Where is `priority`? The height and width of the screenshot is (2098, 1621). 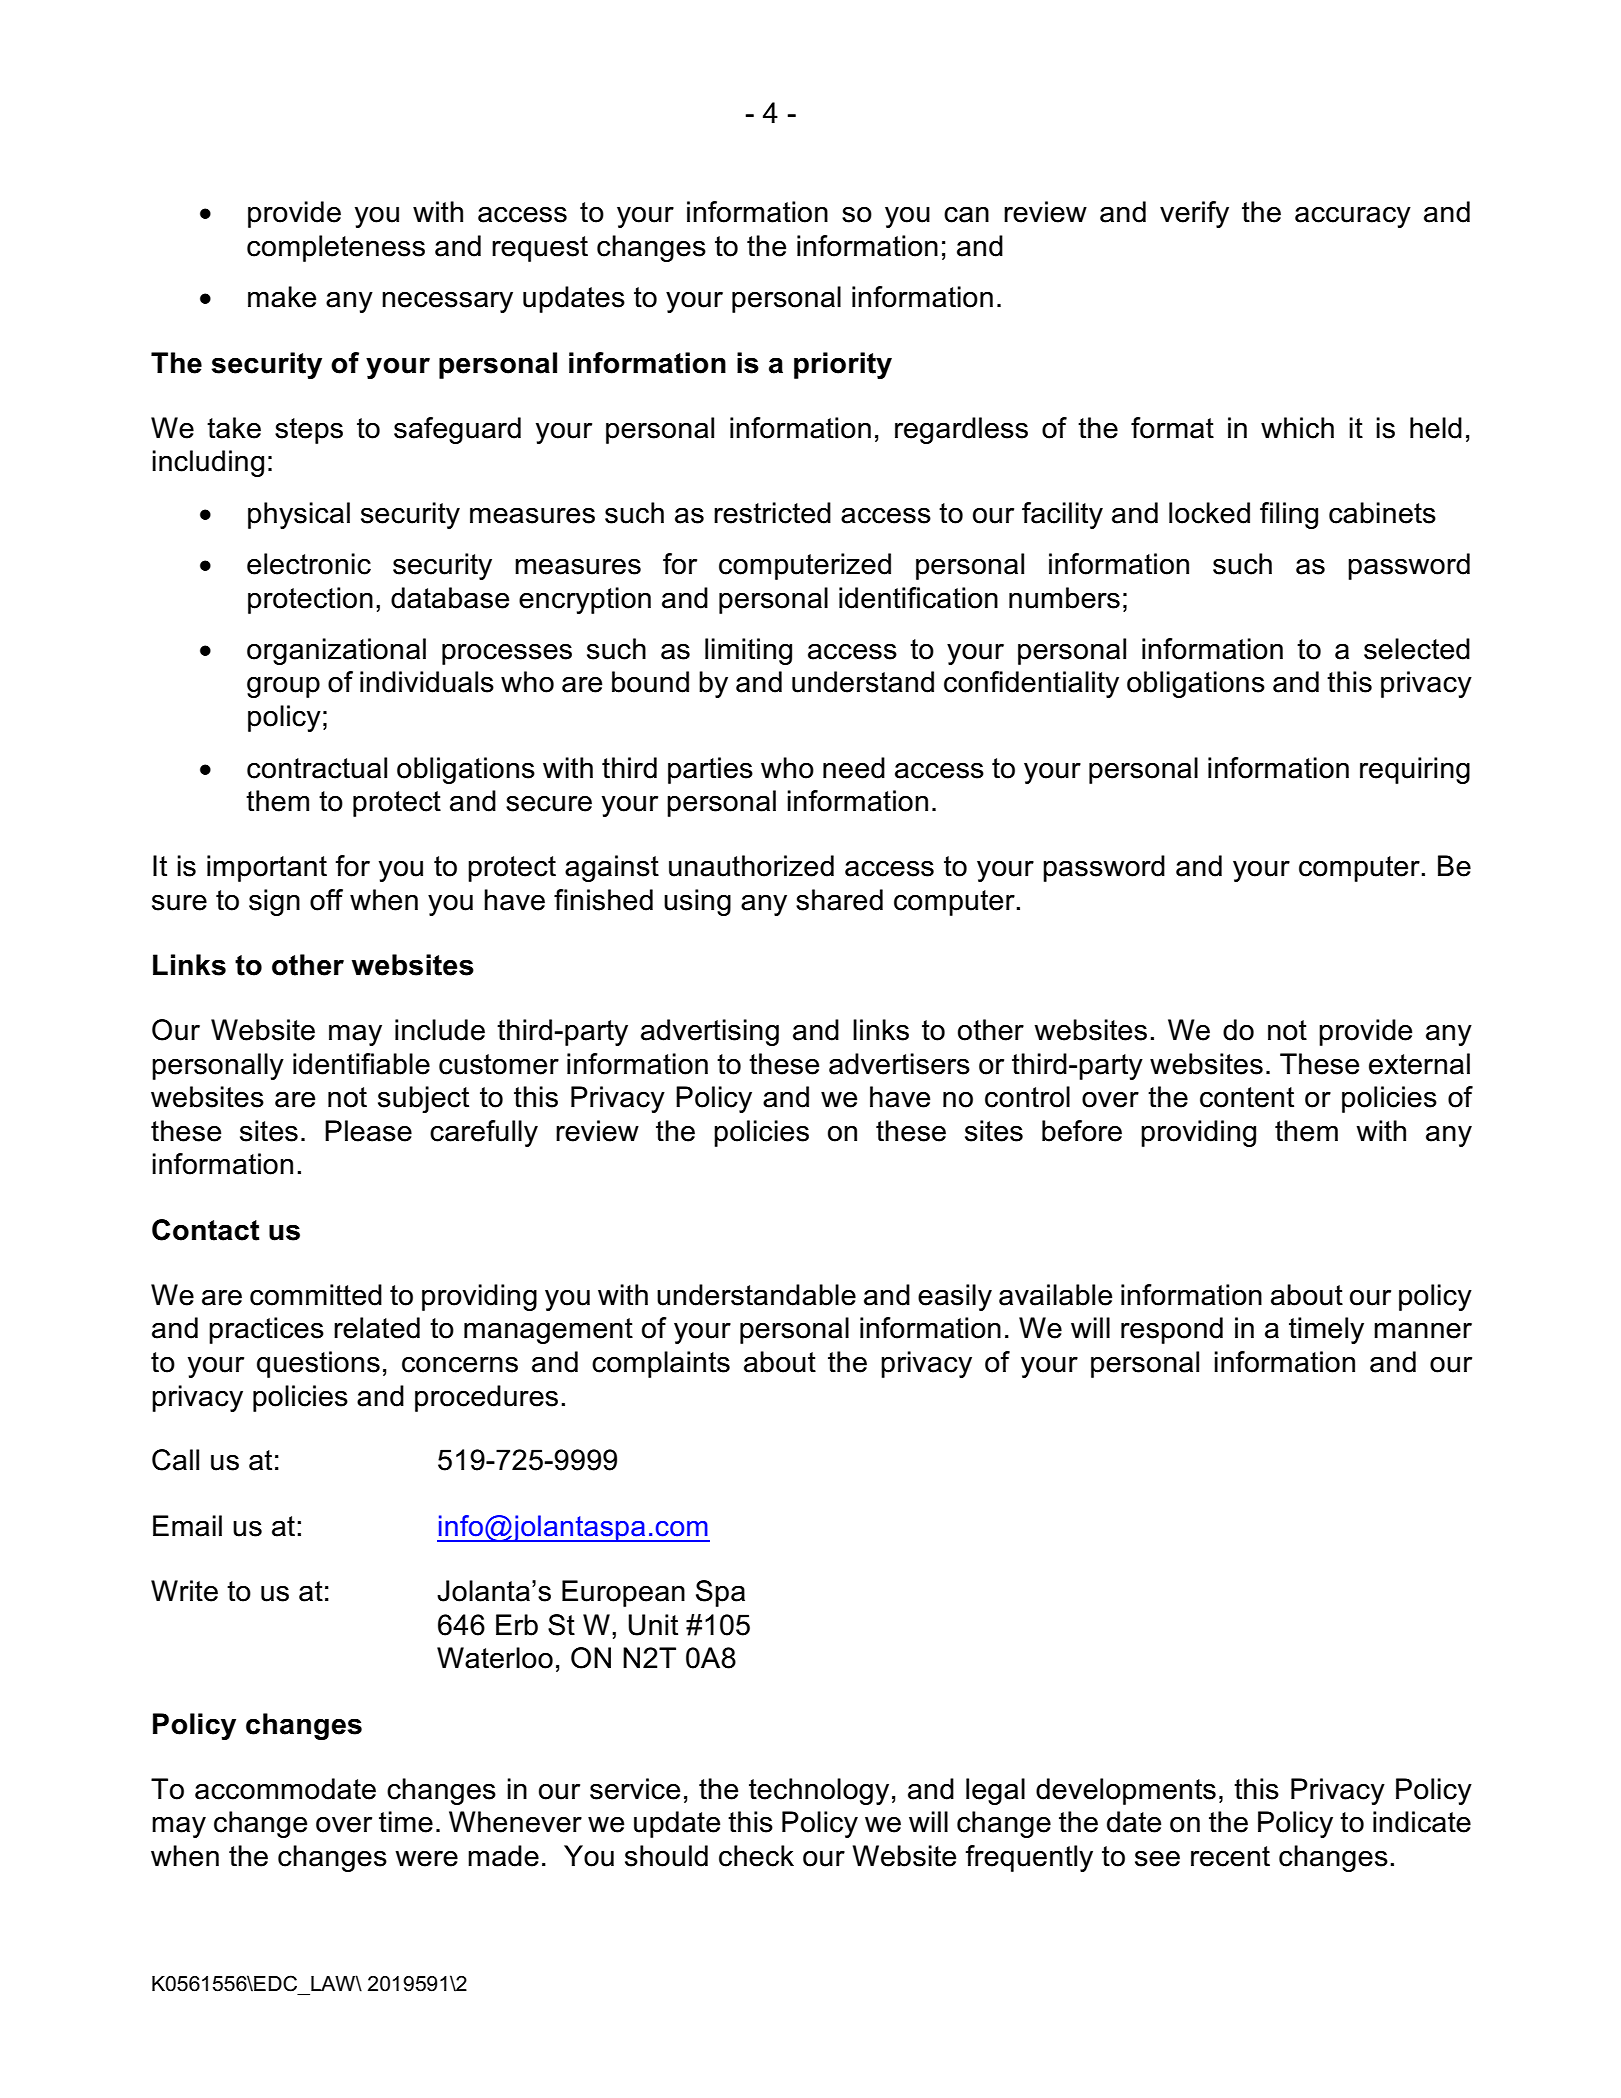 priority is located at coordinates (843, 365).
